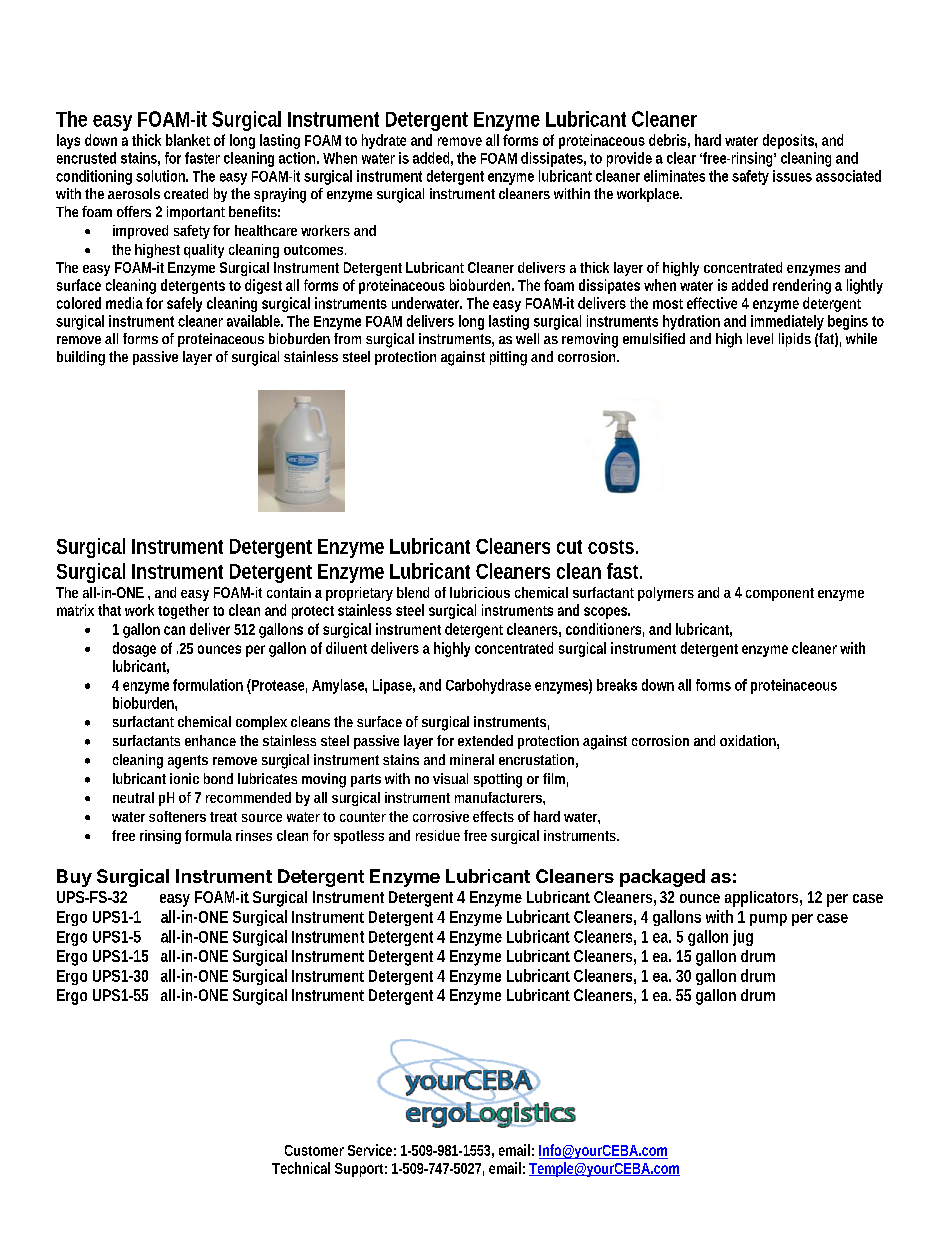 This screenshot has width=952, height=1233. I want to click on issues, so click(792, 176).
